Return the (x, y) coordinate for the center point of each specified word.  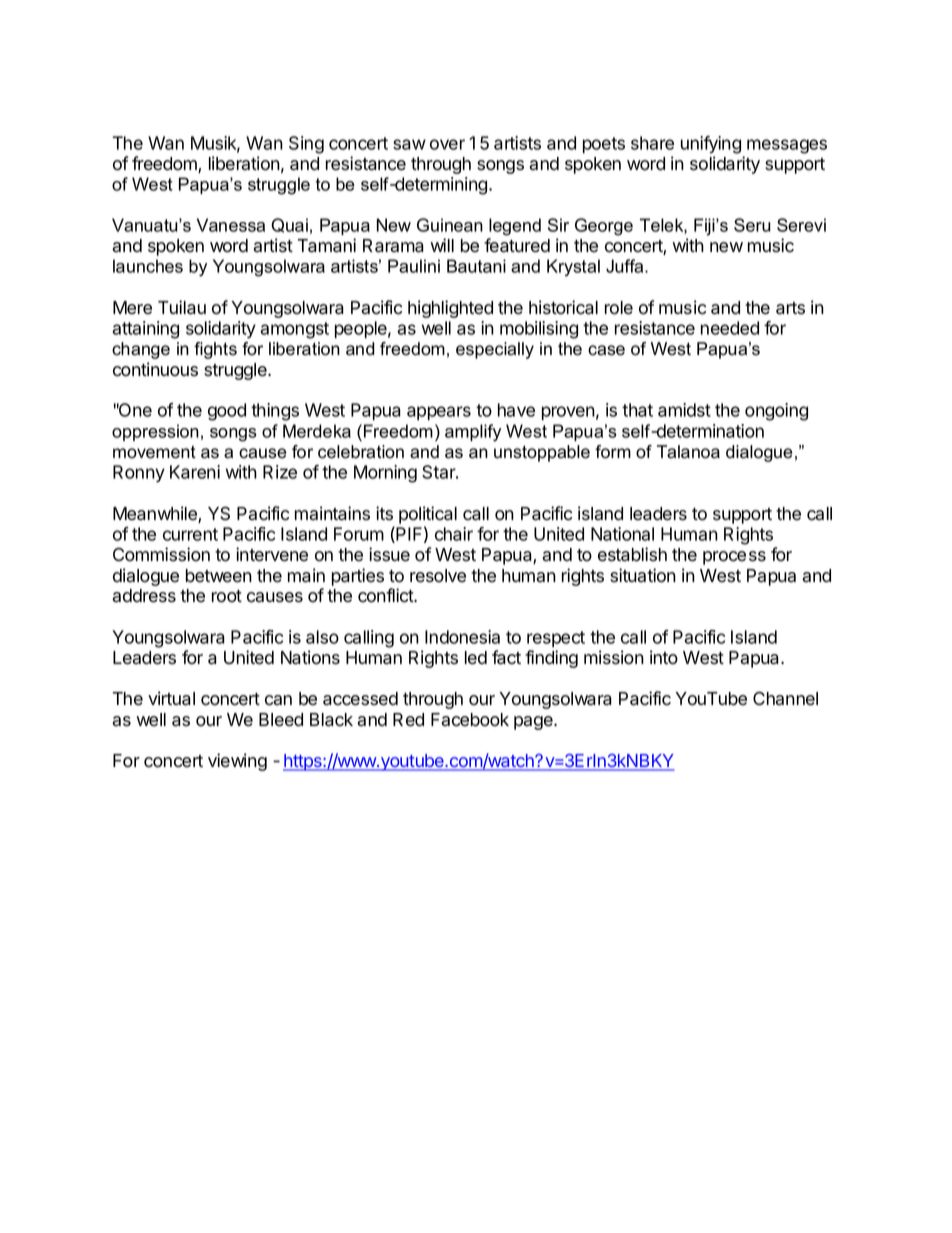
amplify (473, 433)
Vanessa (231, 225)
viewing (237, 762)
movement (154, 452)
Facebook (470, 720)
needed (730, 328)
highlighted (450, 309)
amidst (684, 410)
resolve (438, 576)
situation (643, 575)
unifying (711, 145)
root (227, 596)
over (447, 144)
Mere (132, 308)
